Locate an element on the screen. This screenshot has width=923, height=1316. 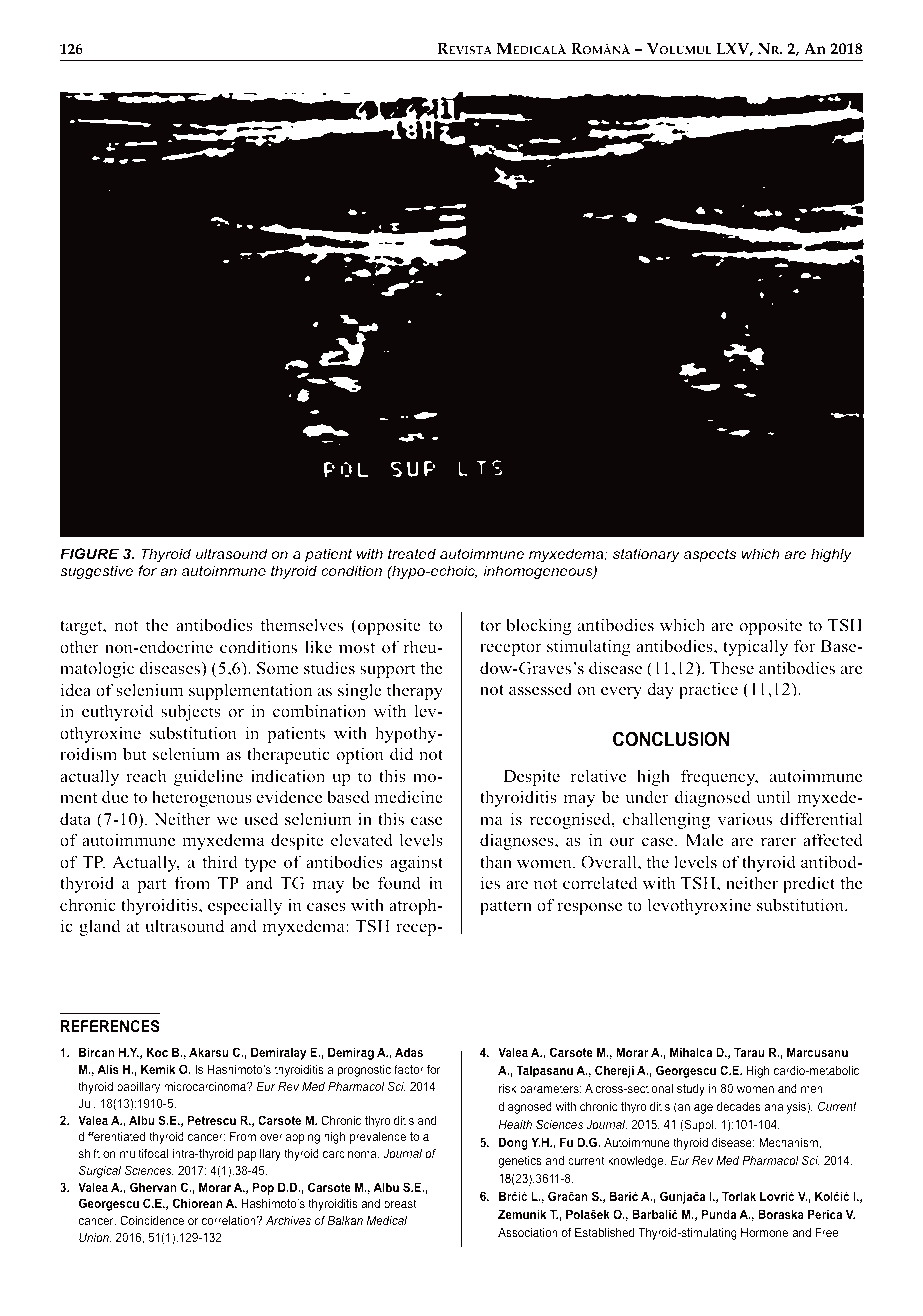
aspects is located at coordinates (710, 555).
